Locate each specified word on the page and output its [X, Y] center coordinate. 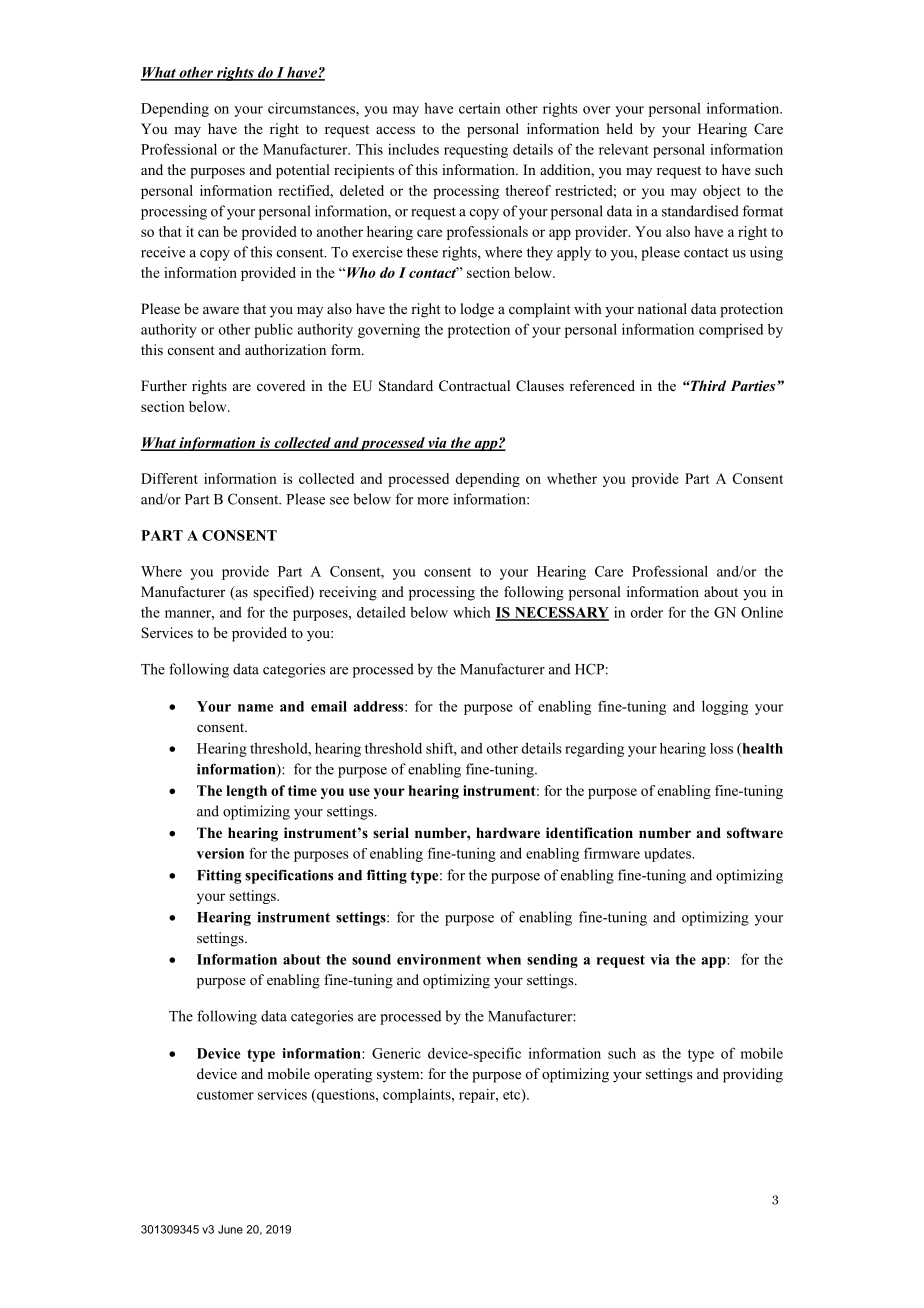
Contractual [474, 385]
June [230, 1229]
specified [282, 593]
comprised [731, 331]
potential [303, 171]
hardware [508, 832]
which [472, 612]
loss [721, 748]
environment [439, 959]
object [722, 192]
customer [225, 1095]
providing [753, 1075]
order [647, 612]
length [246, 792]
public [273, 331]
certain [480, 108]
